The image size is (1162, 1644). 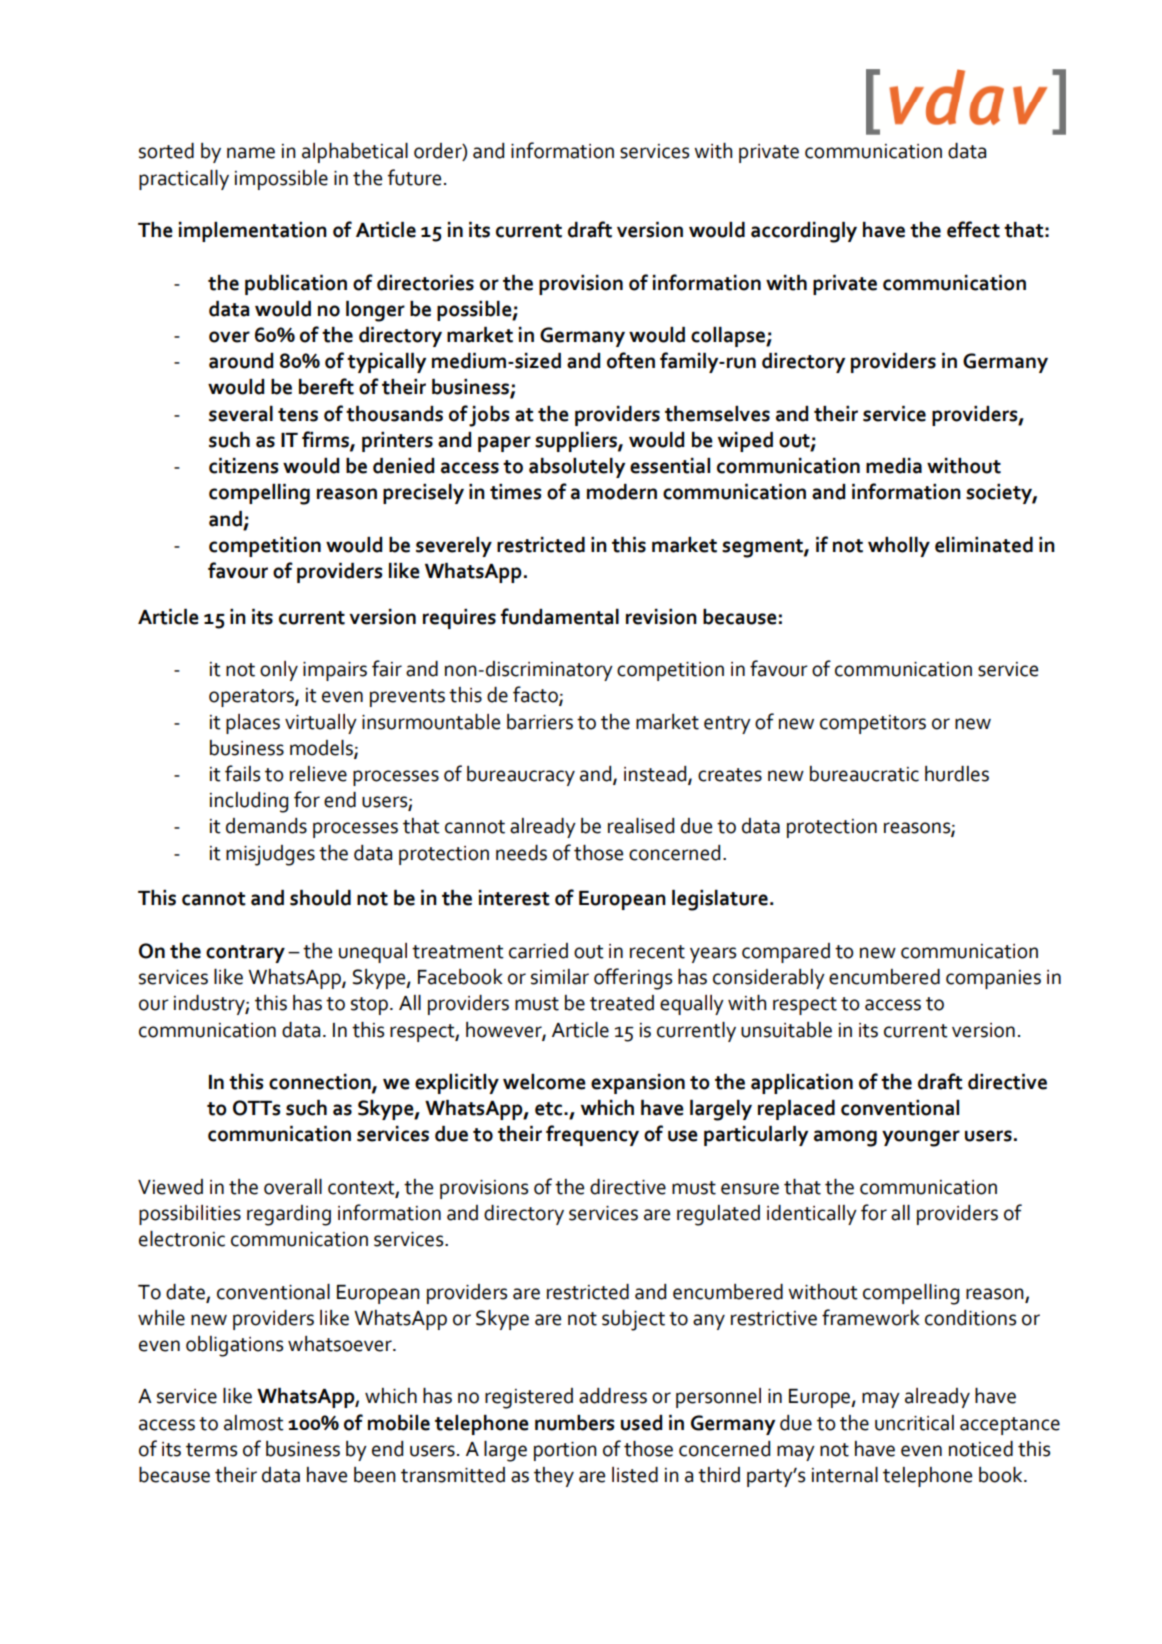 I want to click on fundamental, so click(x=560, y=616).
